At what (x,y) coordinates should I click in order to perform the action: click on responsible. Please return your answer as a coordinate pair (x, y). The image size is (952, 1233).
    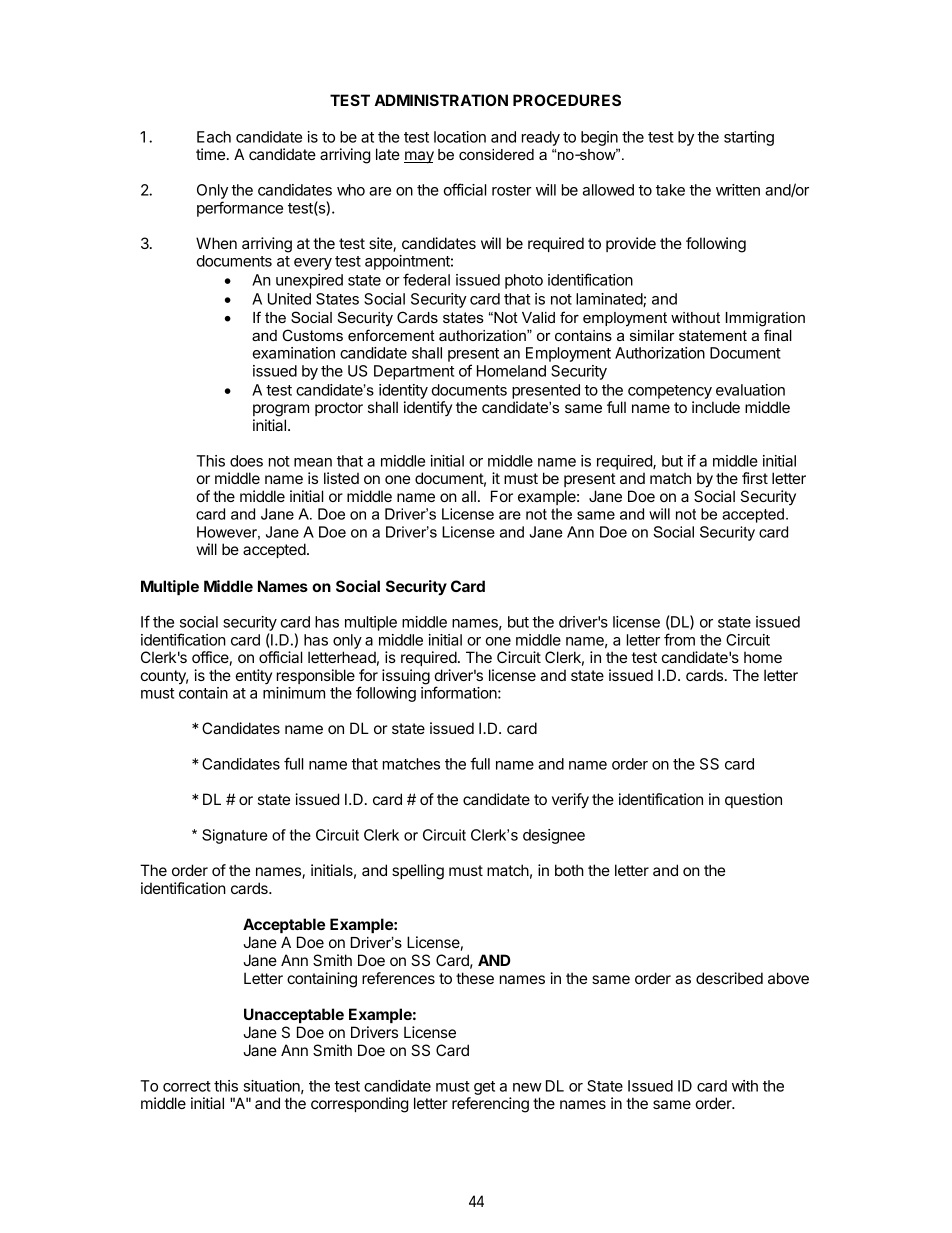
    Looking at the image, I should click on (316, 676).
